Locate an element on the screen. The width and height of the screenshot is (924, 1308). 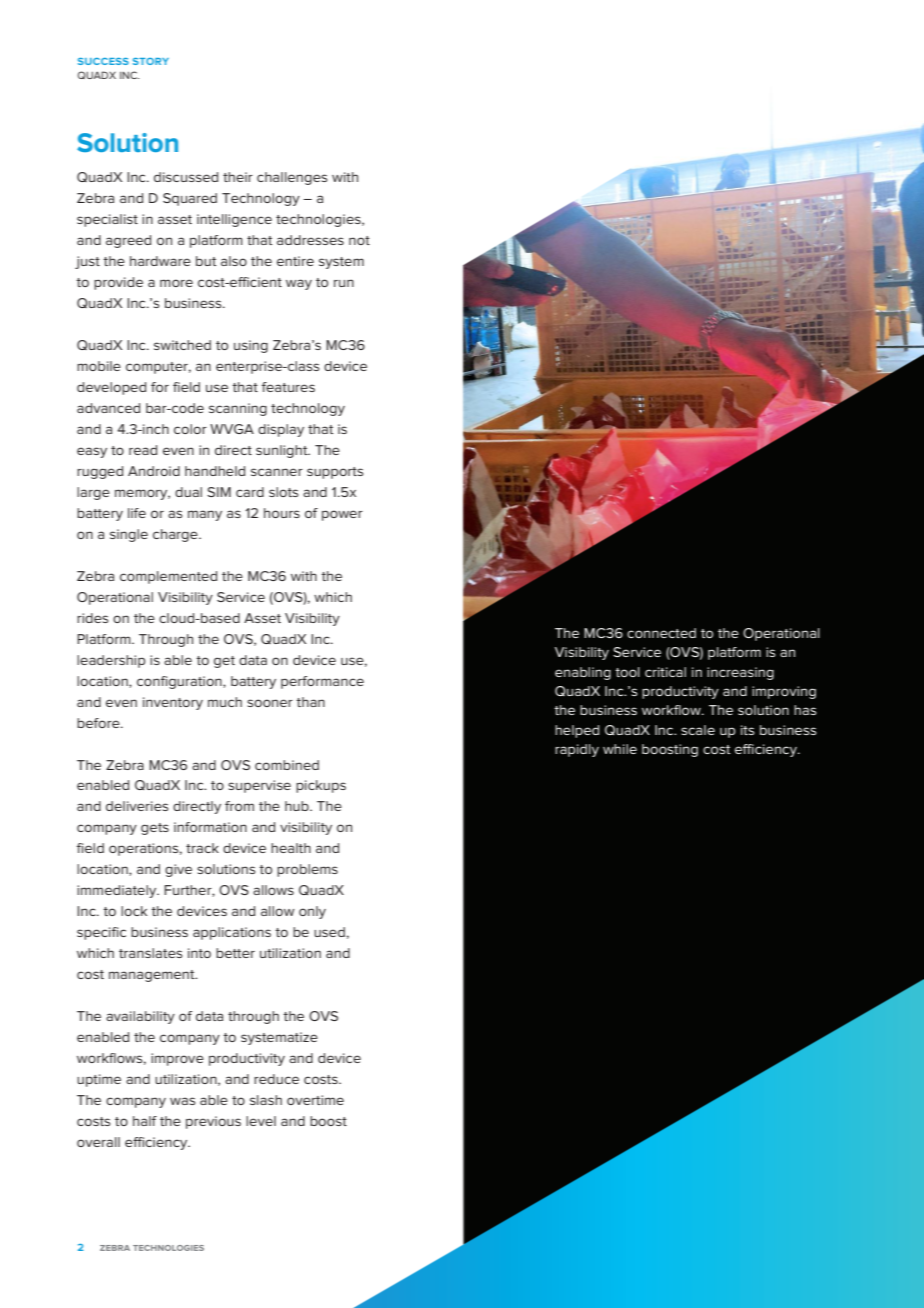
challenges is located at coordinates (292, 178).
